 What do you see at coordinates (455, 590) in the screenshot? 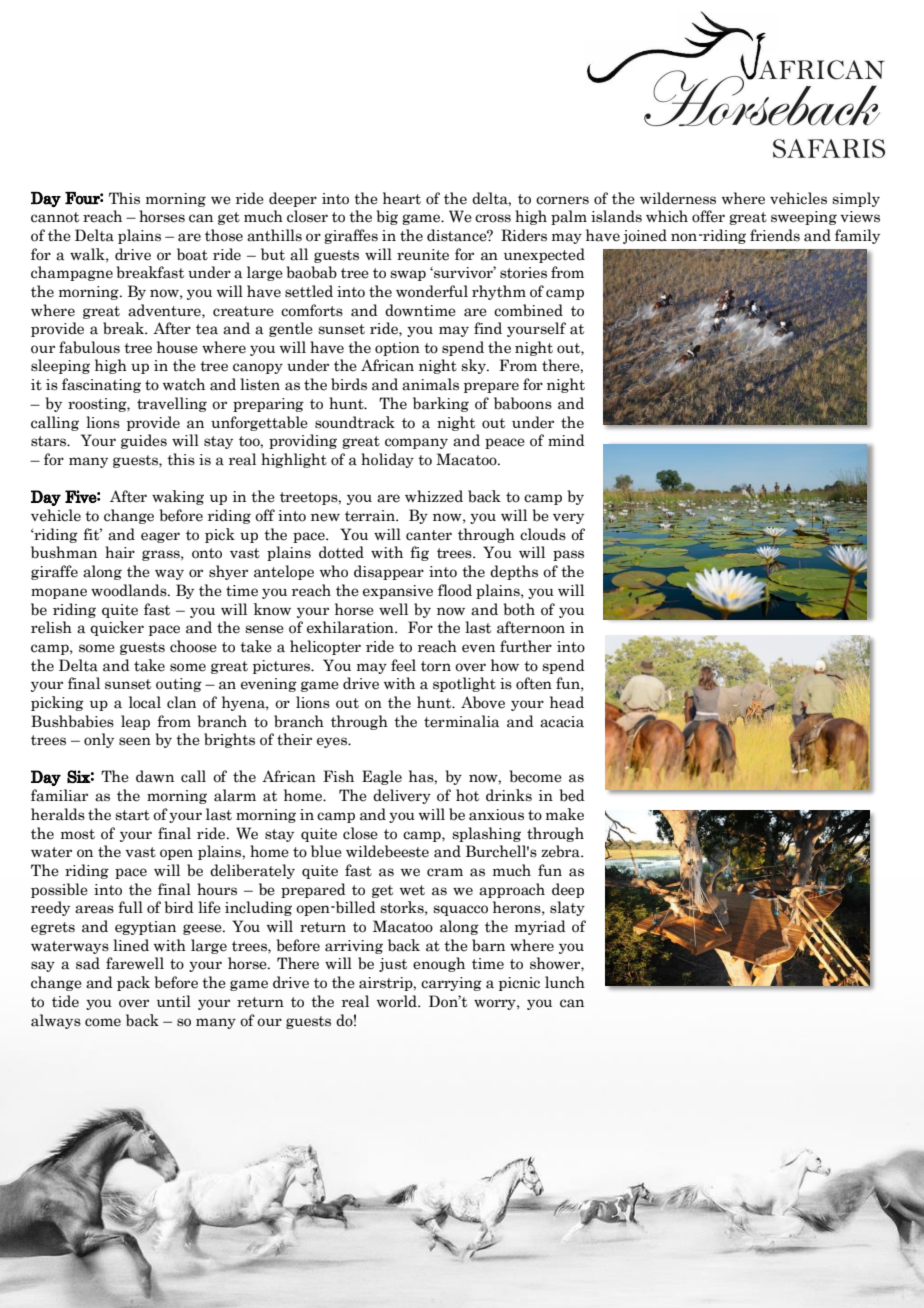
I see `flood` at bounding box center [455, 590].
